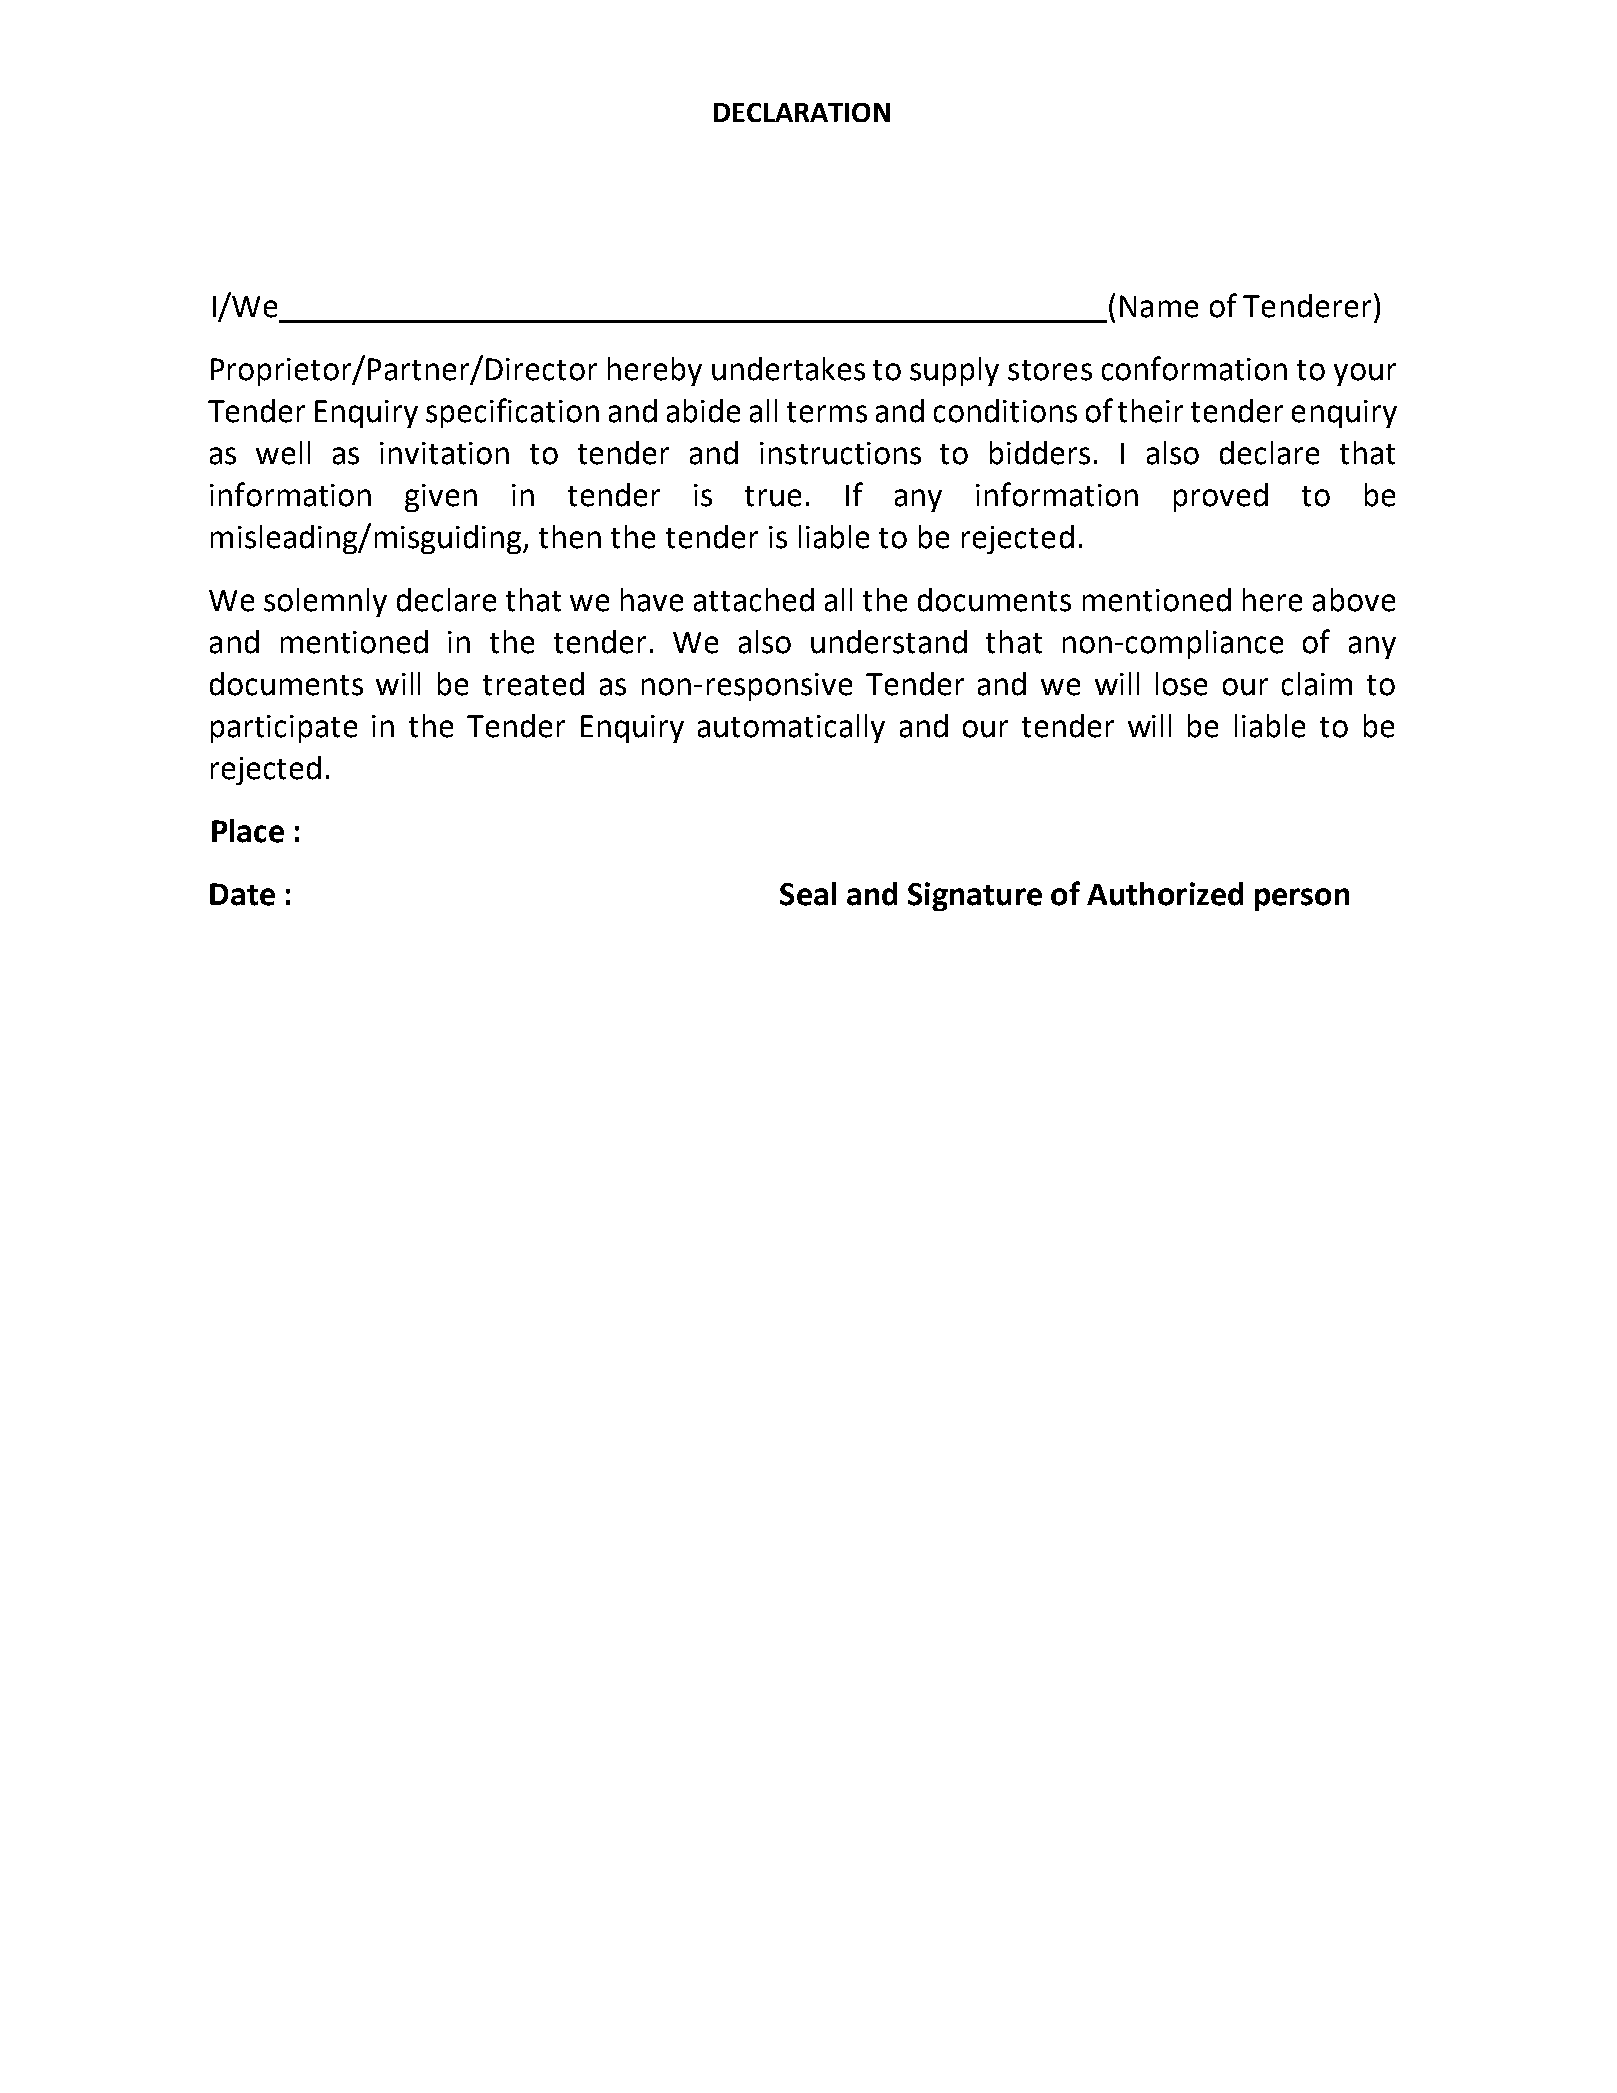 The image size is (1617, 2093). Describe the element at coordinates (441, 498) in the page. I see `given` at that location.
